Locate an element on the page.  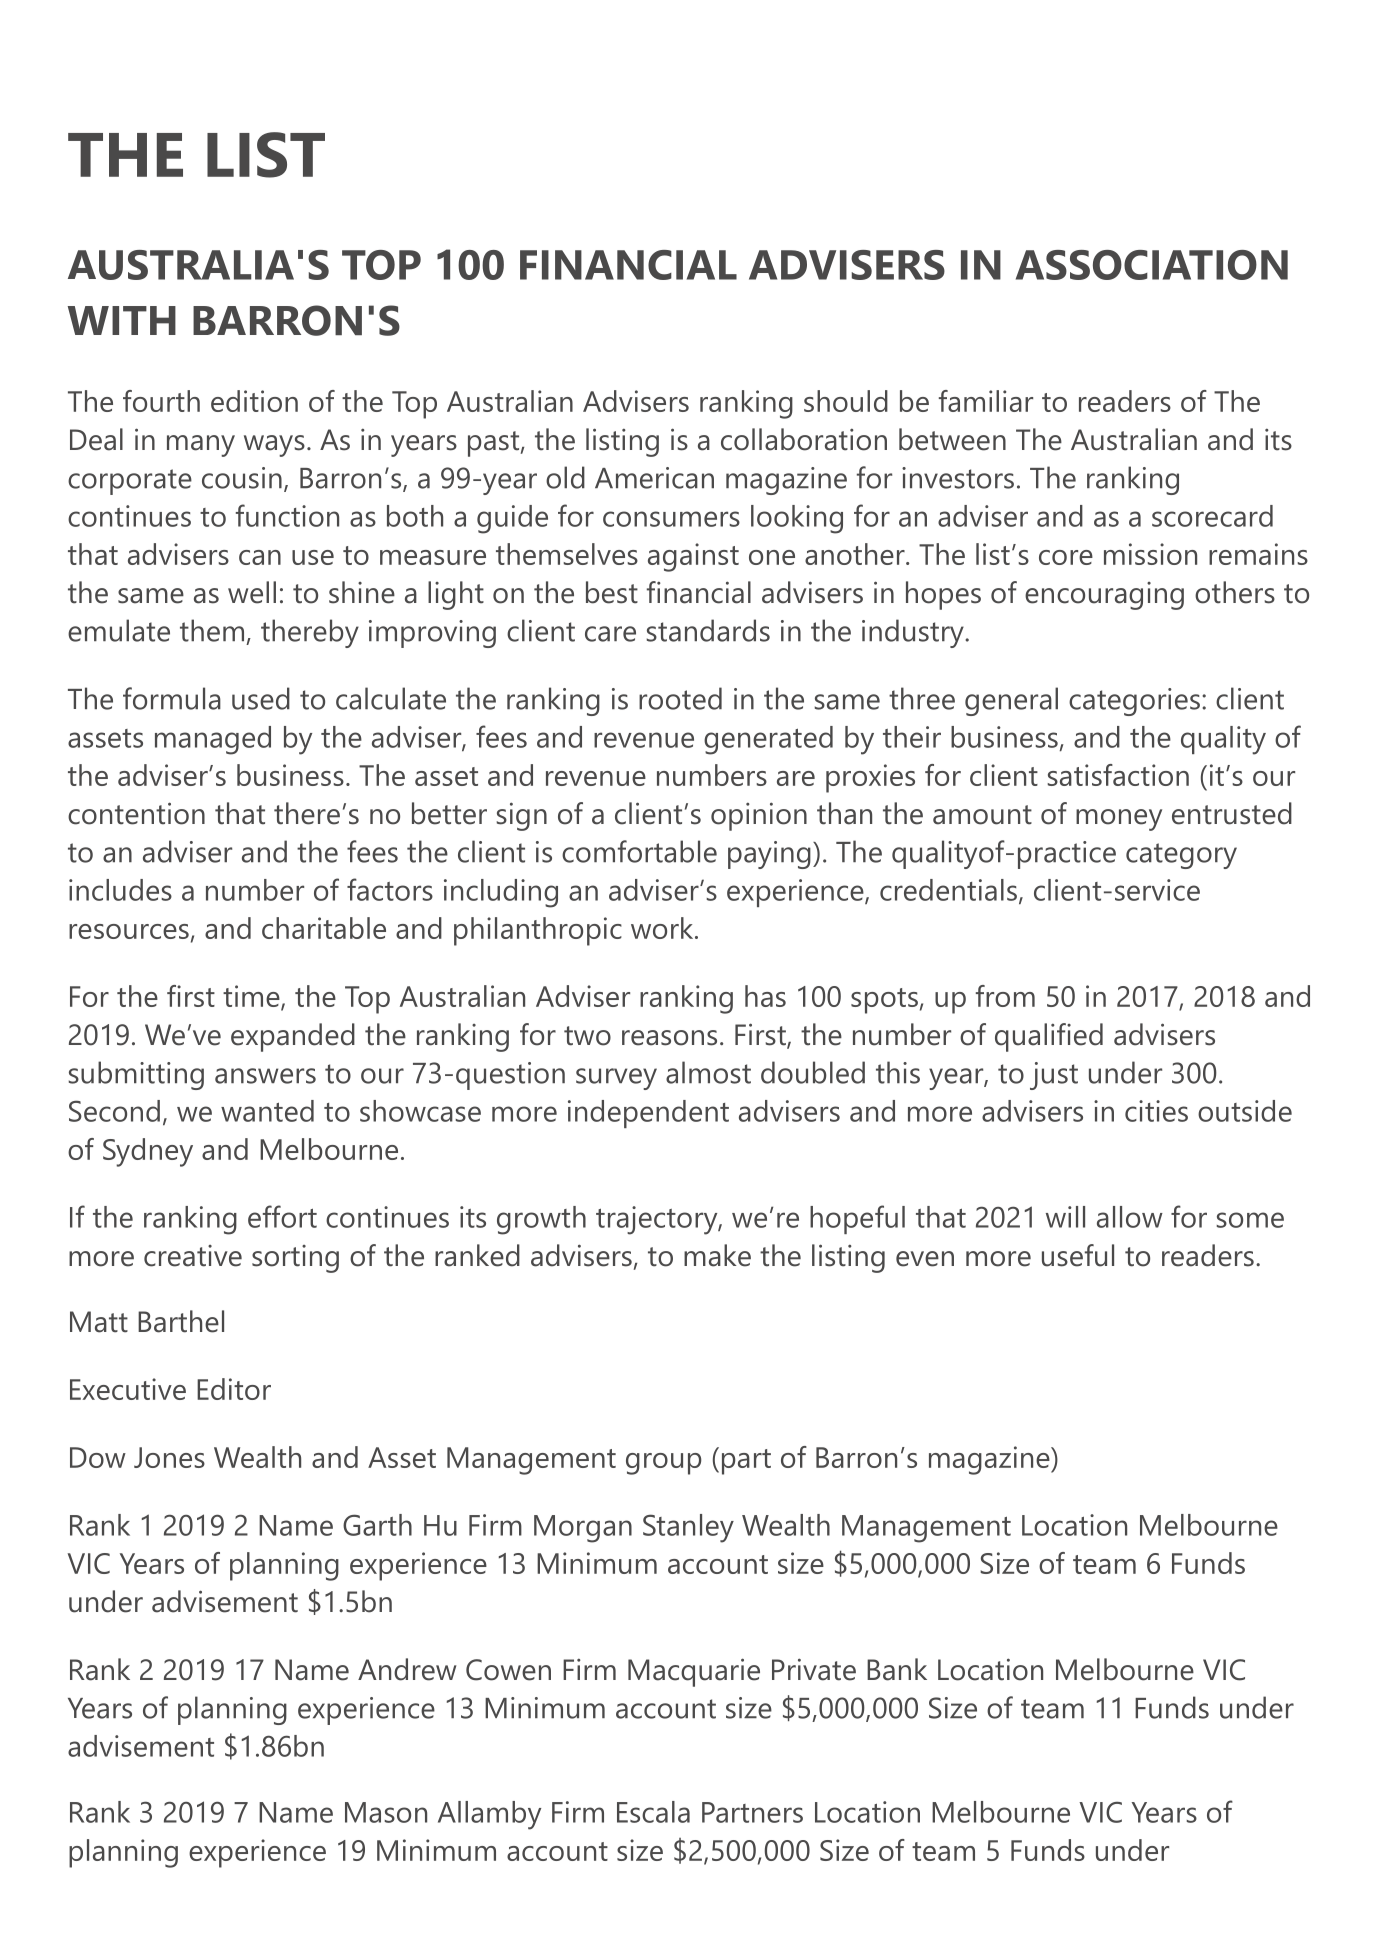
qualified is located at coordinates (1049, 1037).
